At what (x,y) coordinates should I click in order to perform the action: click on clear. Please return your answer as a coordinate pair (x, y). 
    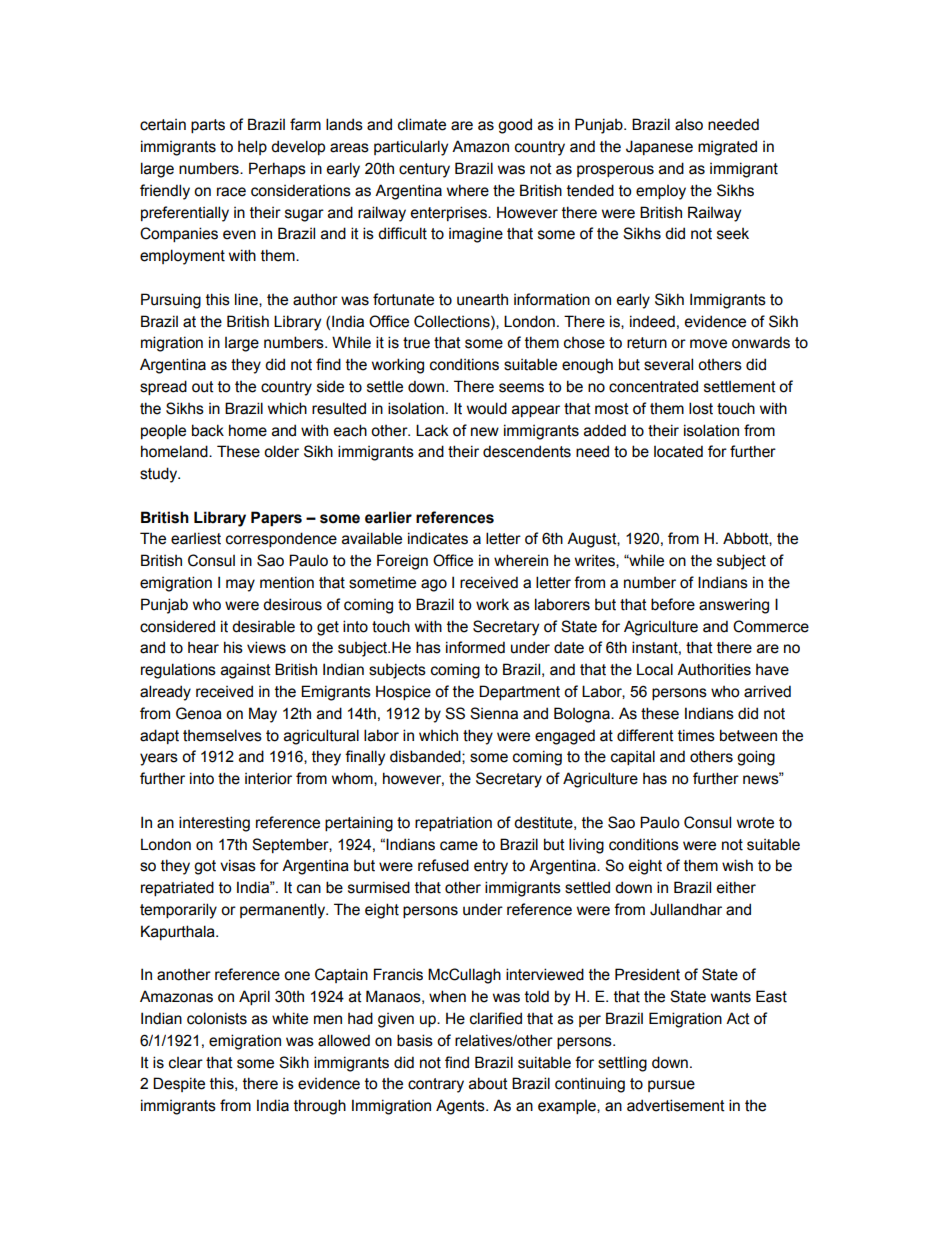
    Looking at the image, I should click on (186, 1063).
